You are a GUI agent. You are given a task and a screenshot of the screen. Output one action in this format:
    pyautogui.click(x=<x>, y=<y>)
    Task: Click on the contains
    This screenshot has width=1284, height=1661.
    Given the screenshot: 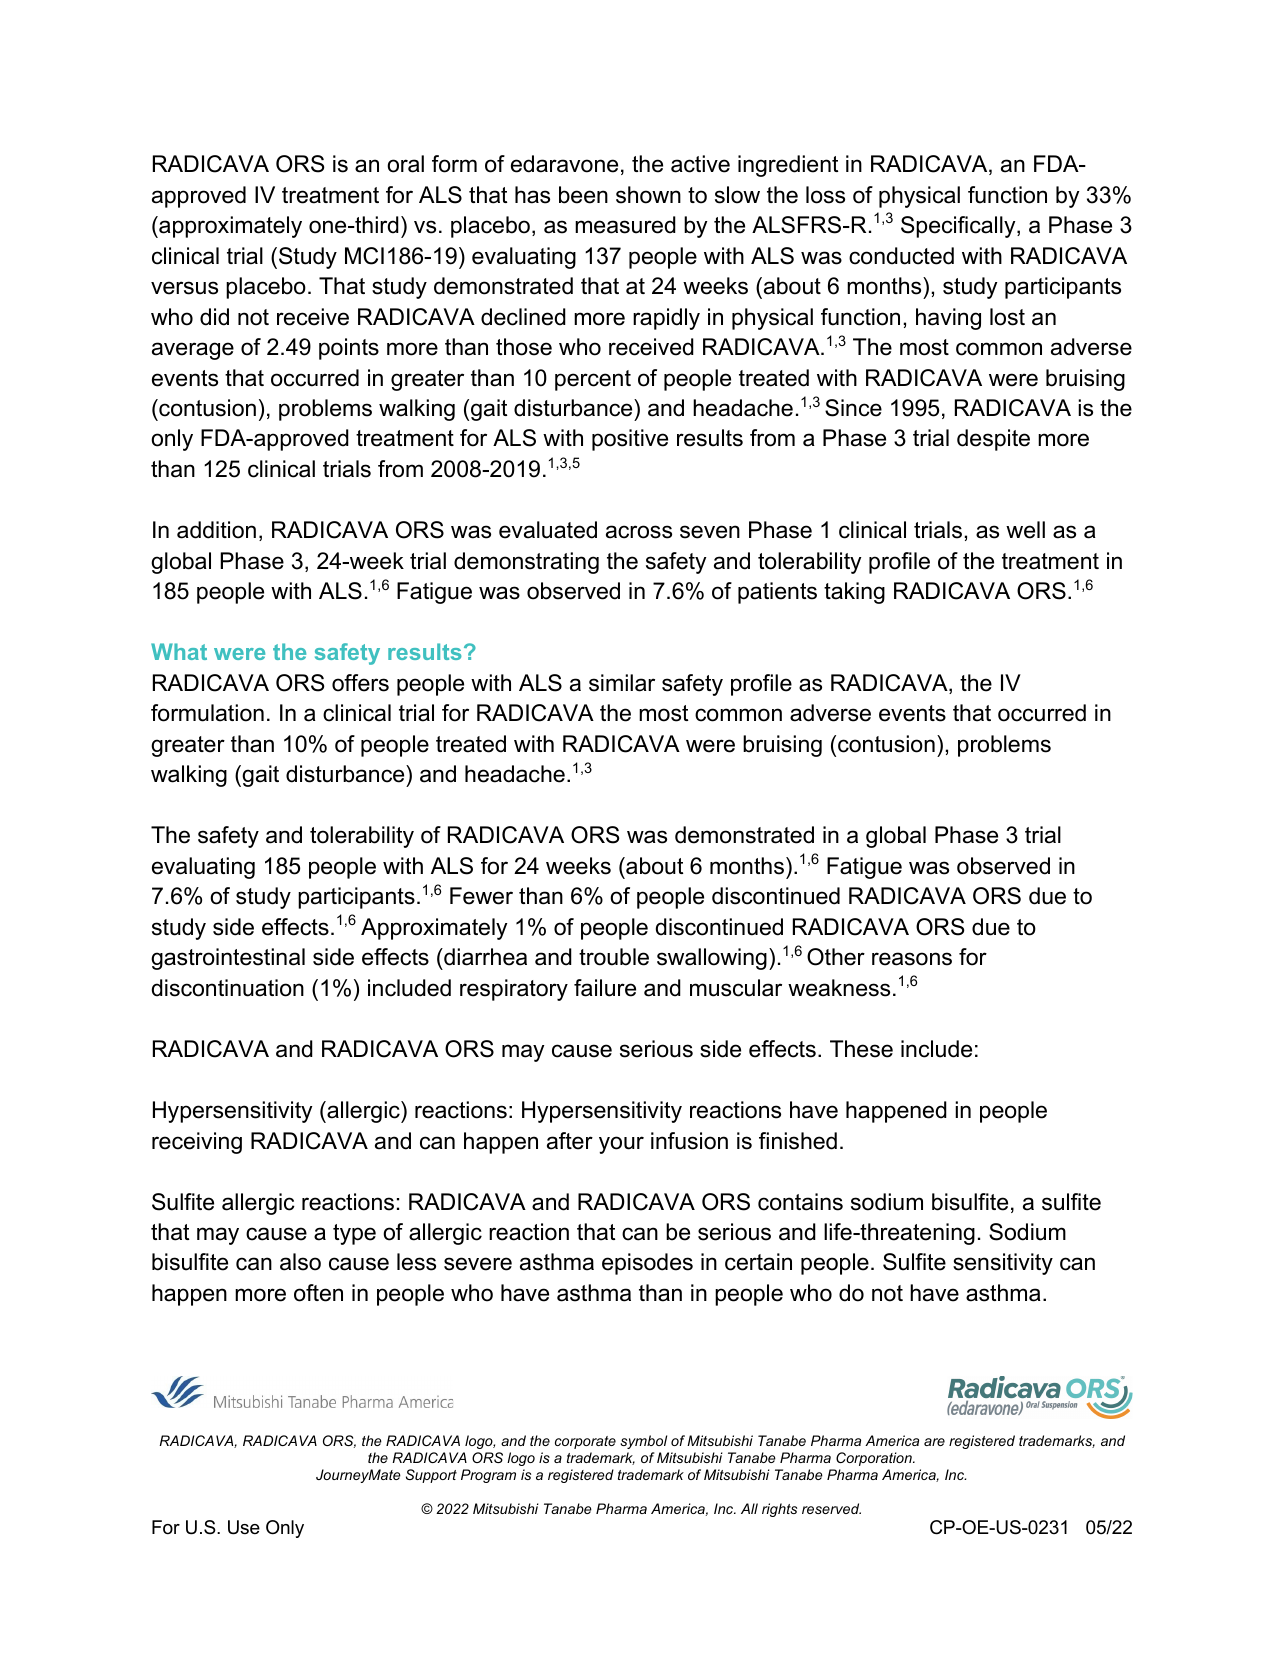 What is the action you would take?
    pyautogui.click(x=800, y=1202)
